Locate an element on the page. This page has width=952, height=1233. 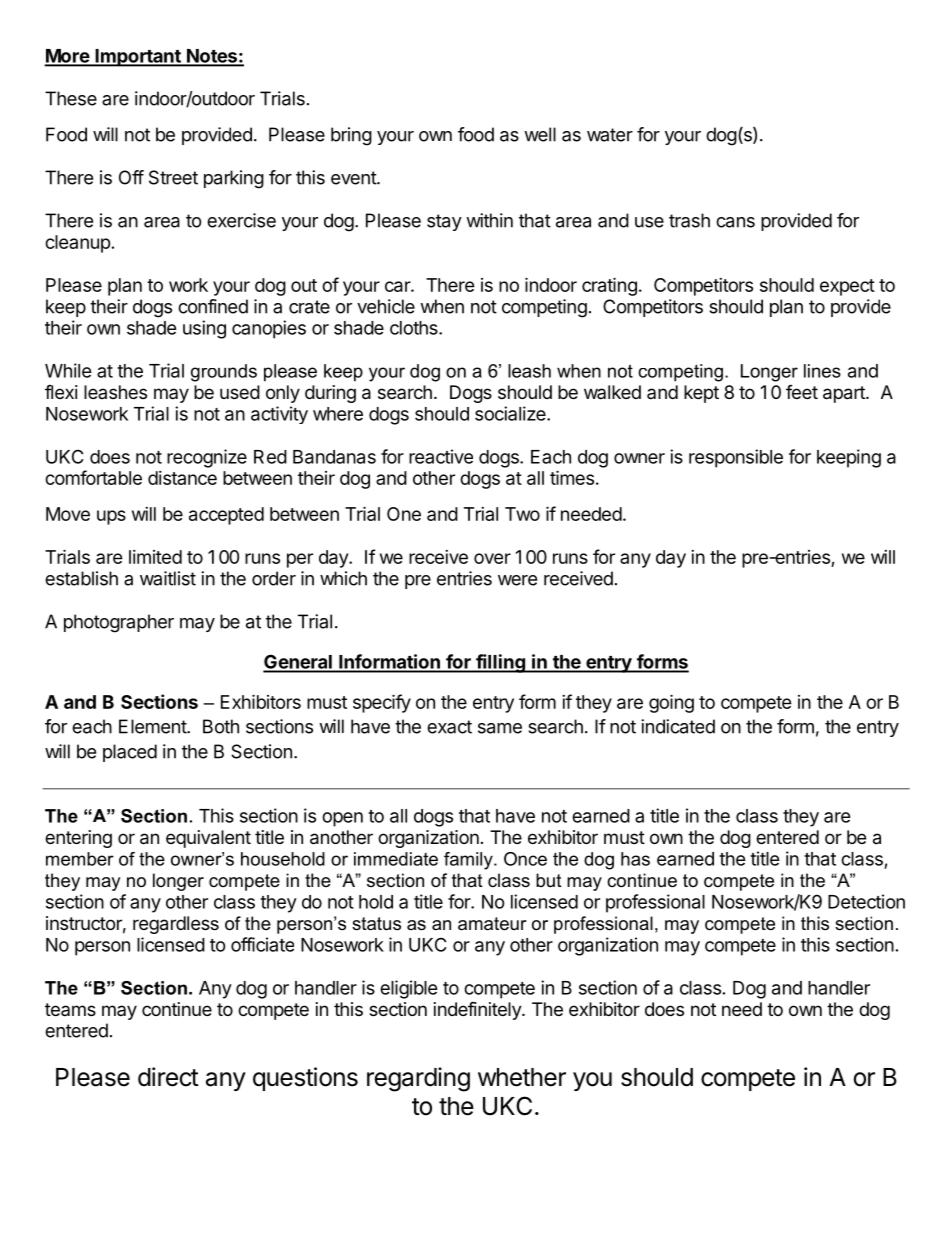
family is located at coordinates (469, 861).
